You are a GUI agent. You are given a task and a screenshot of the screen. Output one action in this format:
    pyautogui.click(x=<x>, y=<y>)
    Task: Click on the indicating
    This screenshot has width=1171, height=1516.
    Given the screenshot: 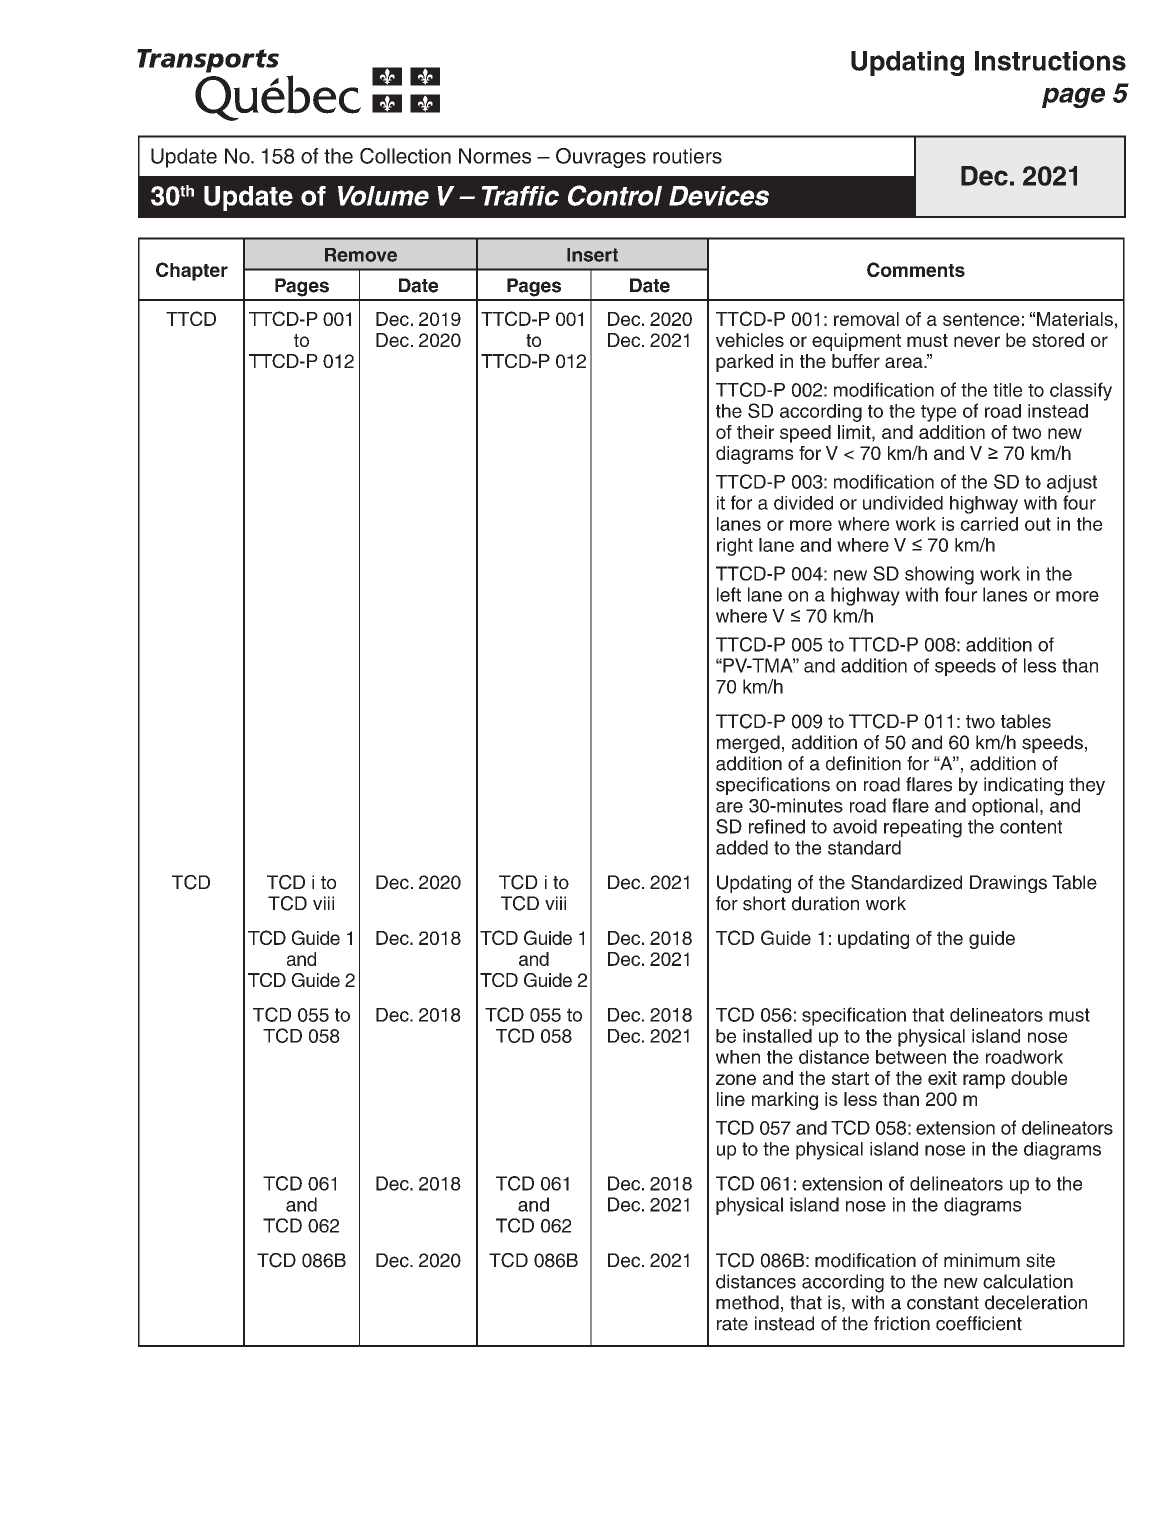 What is the action you would take?
    pyautogui.click(x=1023, y=786)
